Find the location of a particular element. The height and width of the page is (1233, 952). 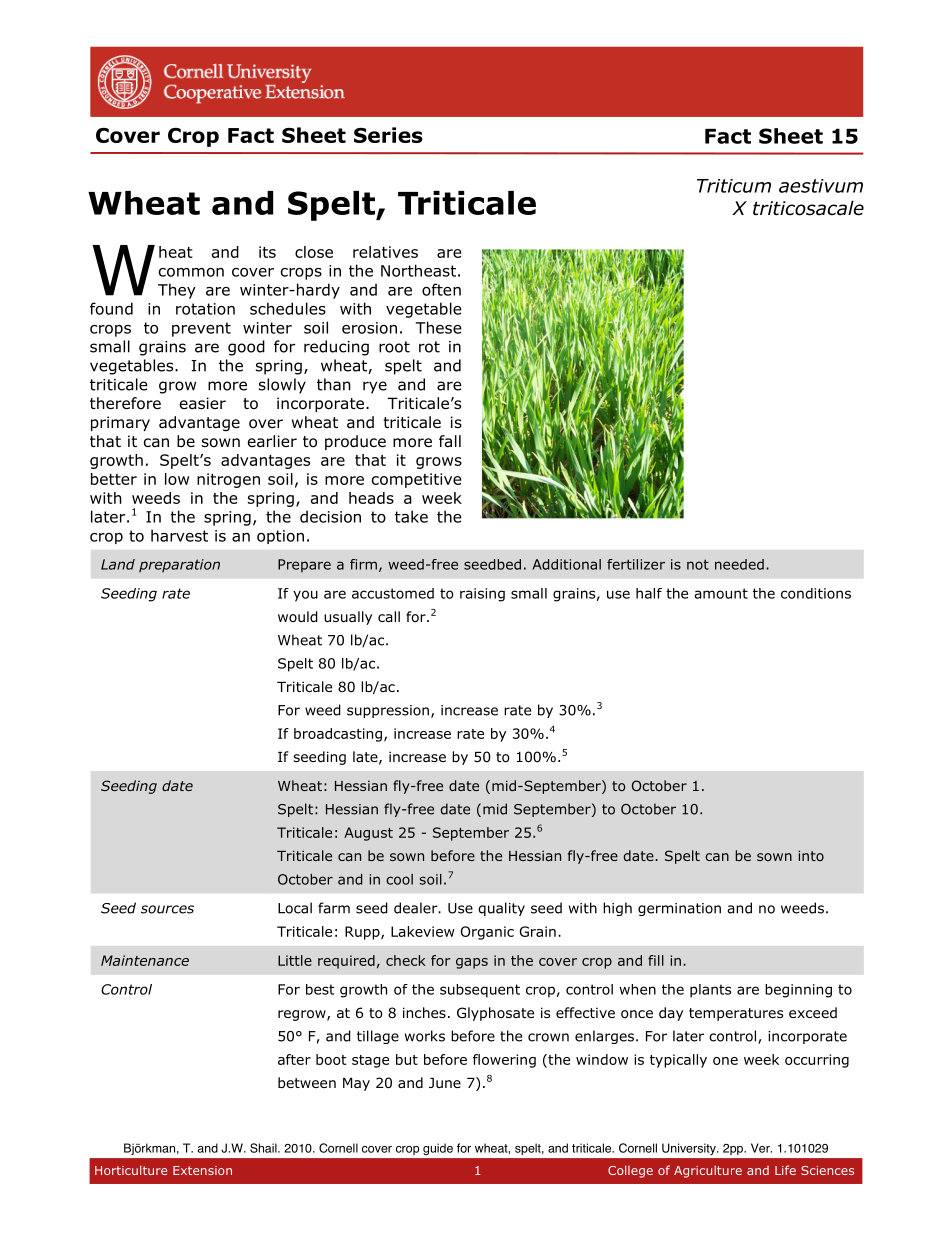

raising is located at coordinates (482, 595).
